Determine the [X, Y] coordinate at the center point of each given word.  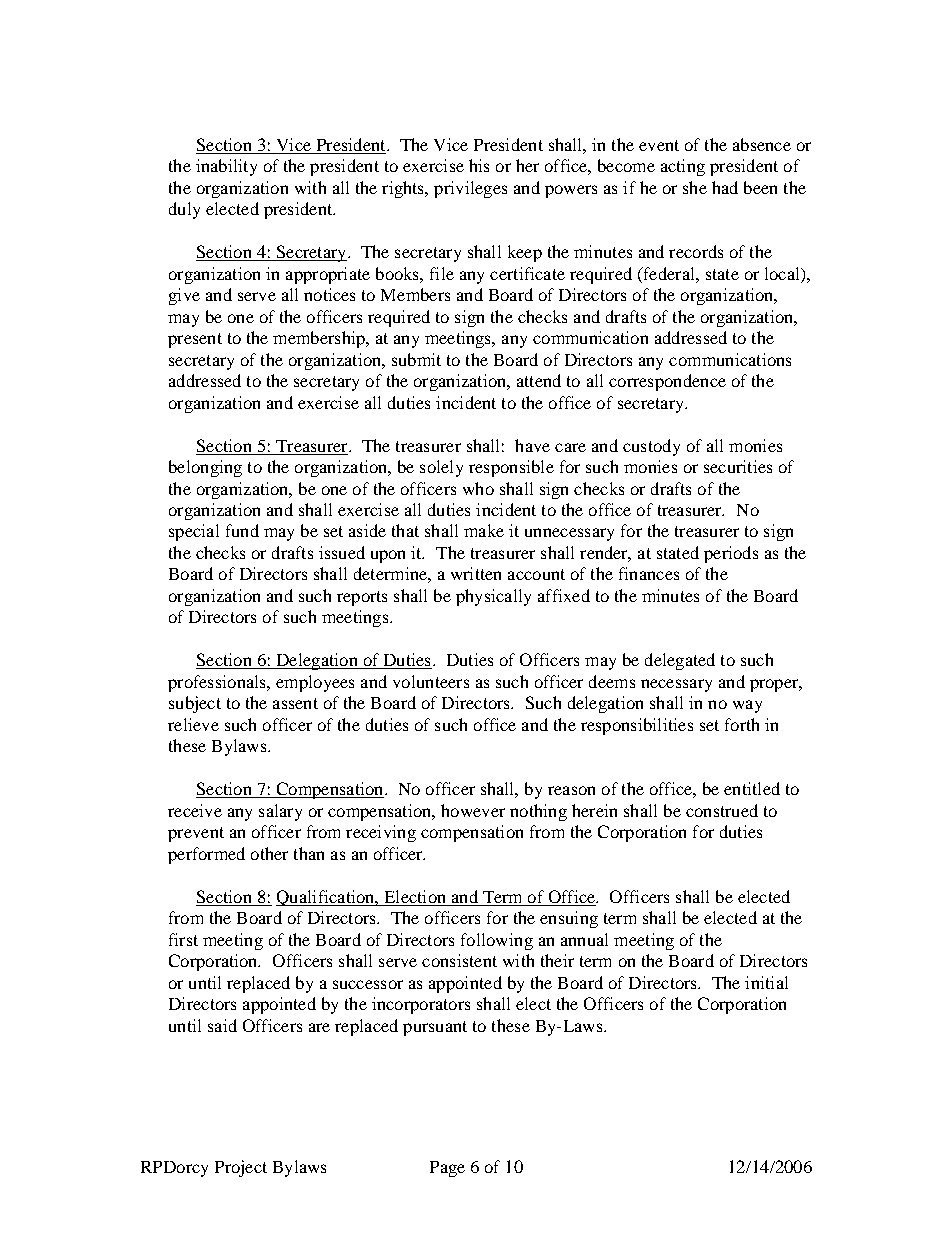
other [269, 853]
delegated [680, 661]
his [479, 165]
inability [226, 167]
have [532, 445]
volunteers [431, 681]
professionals [218, 683]
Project [241, 1168]
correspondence [667, 382]
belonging [205, 468]
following [497, 941]
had [725, 187]
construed [722, 810]
